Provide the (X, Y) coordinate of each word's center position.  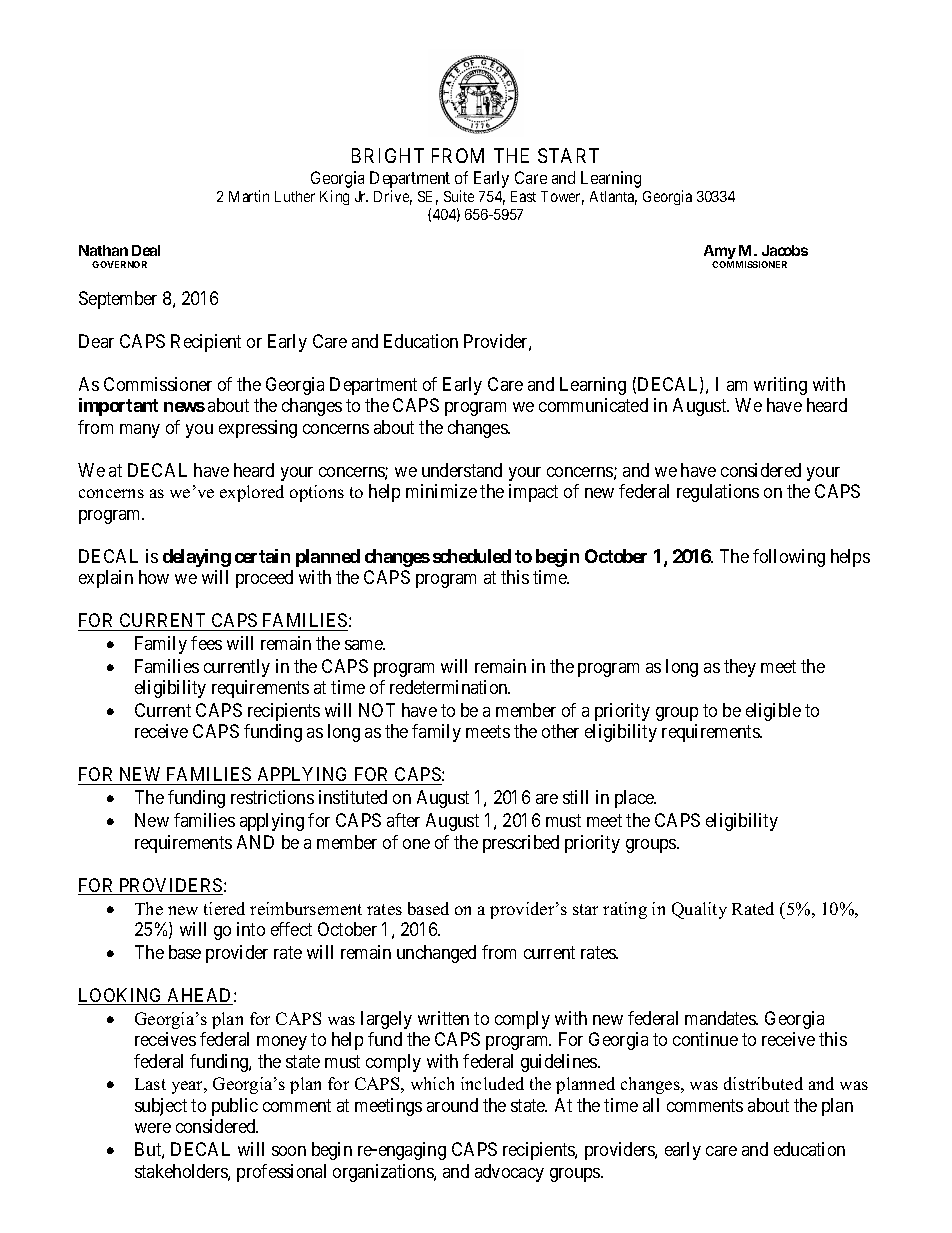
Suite (459, 196)
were (153, 1128)
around (452, 1105)
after (403, 820)
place (635, 799)
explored (252, 493)
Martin (249, 196)
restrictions (272, 797)
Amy (720, 253)
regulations (718, 493)
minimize (441, 491)
